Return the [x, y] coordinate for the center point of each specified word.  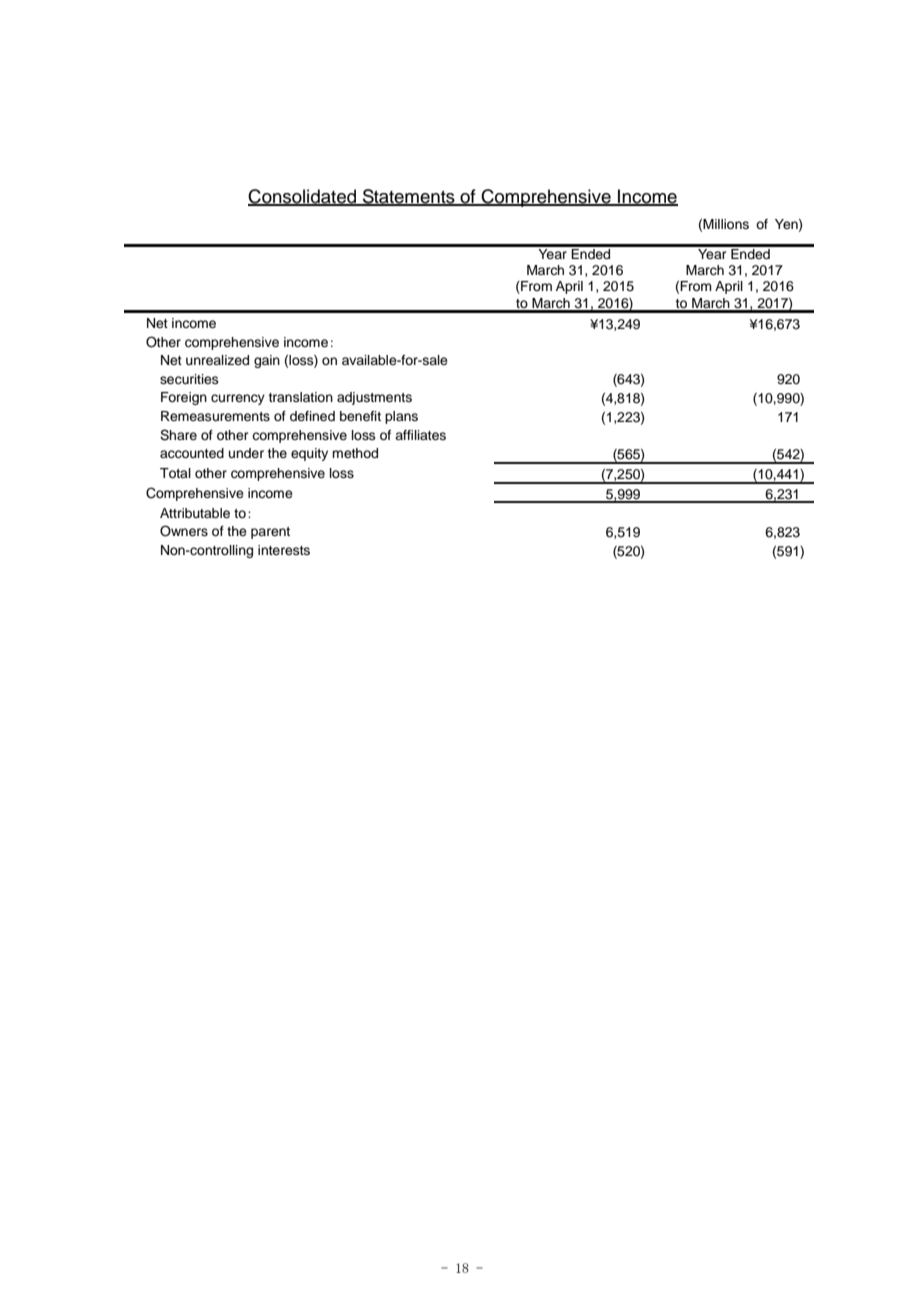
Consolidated [303, 197]
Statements [409, 197]
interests [284, 550]
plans [401, 417]
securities [189, 379]
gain [267, 361]
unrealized [217, 360]
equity [309, 454]
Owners [184, 531]
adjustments [374, 398]
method [355, 453]
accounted [192, 453]
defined [312, 416]
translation [300, 397]
